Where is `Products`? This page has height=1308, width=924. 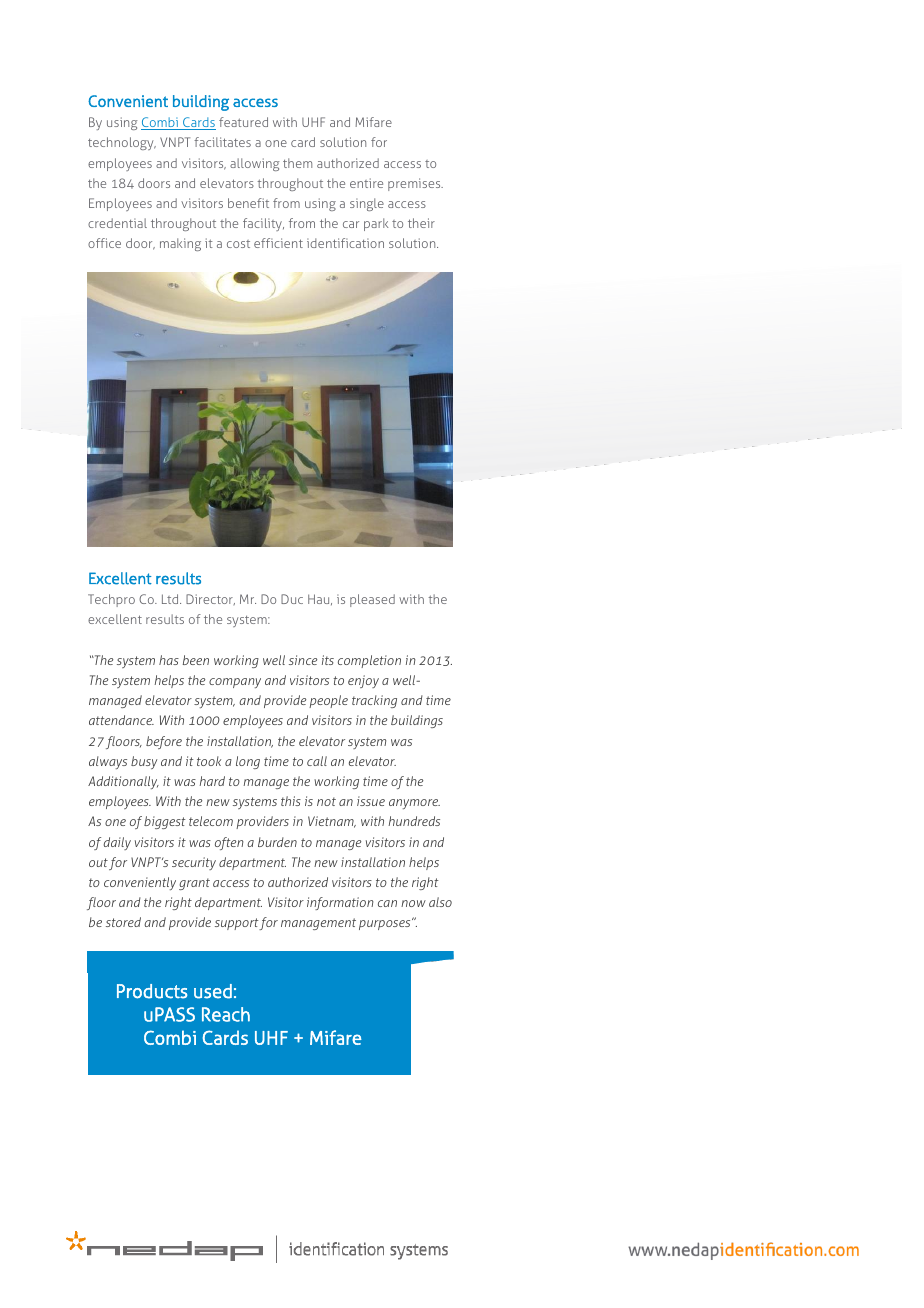
Products is located at coordinates (152, 991).
